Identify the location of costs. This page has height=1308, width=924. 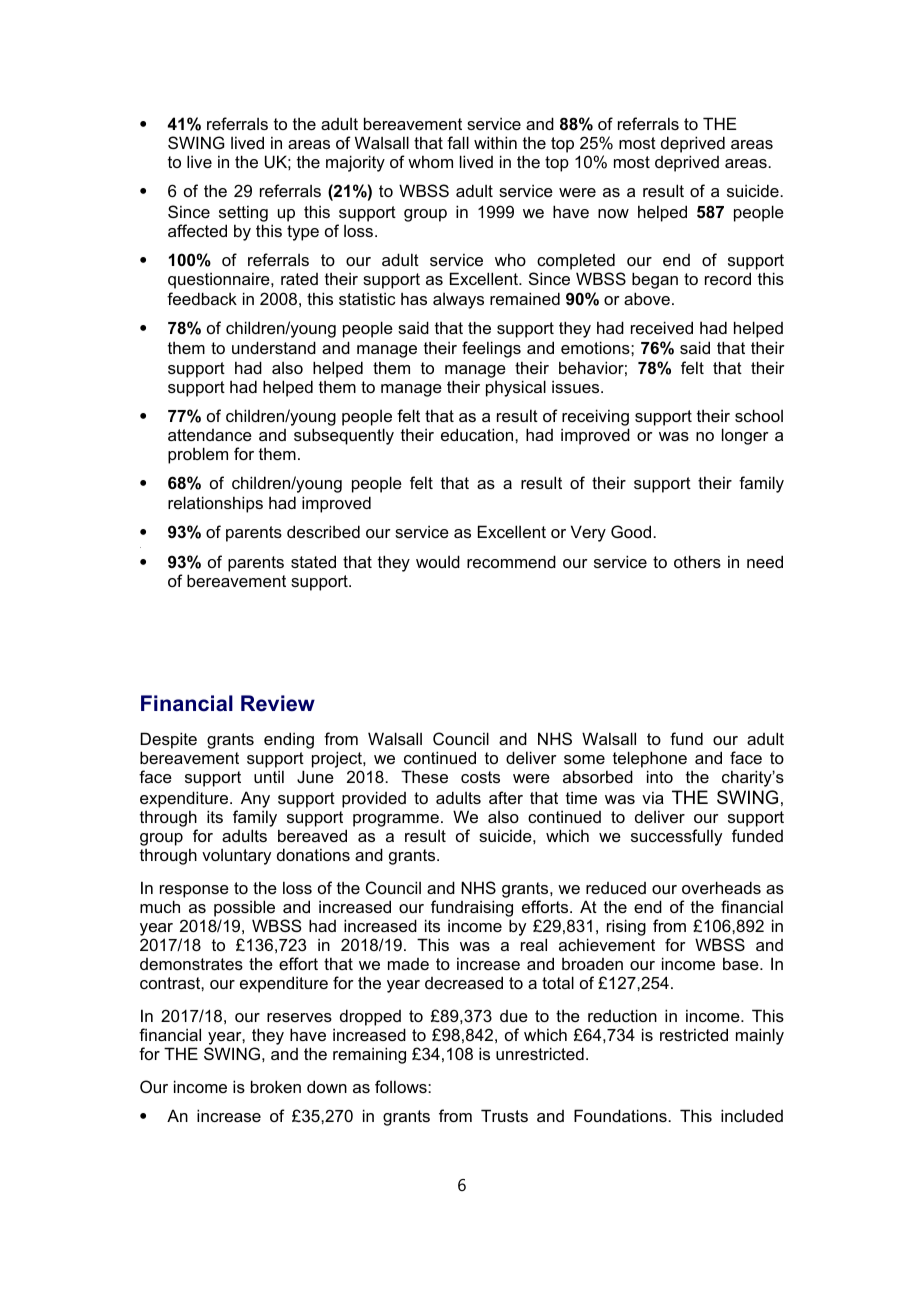
(480, 777).
